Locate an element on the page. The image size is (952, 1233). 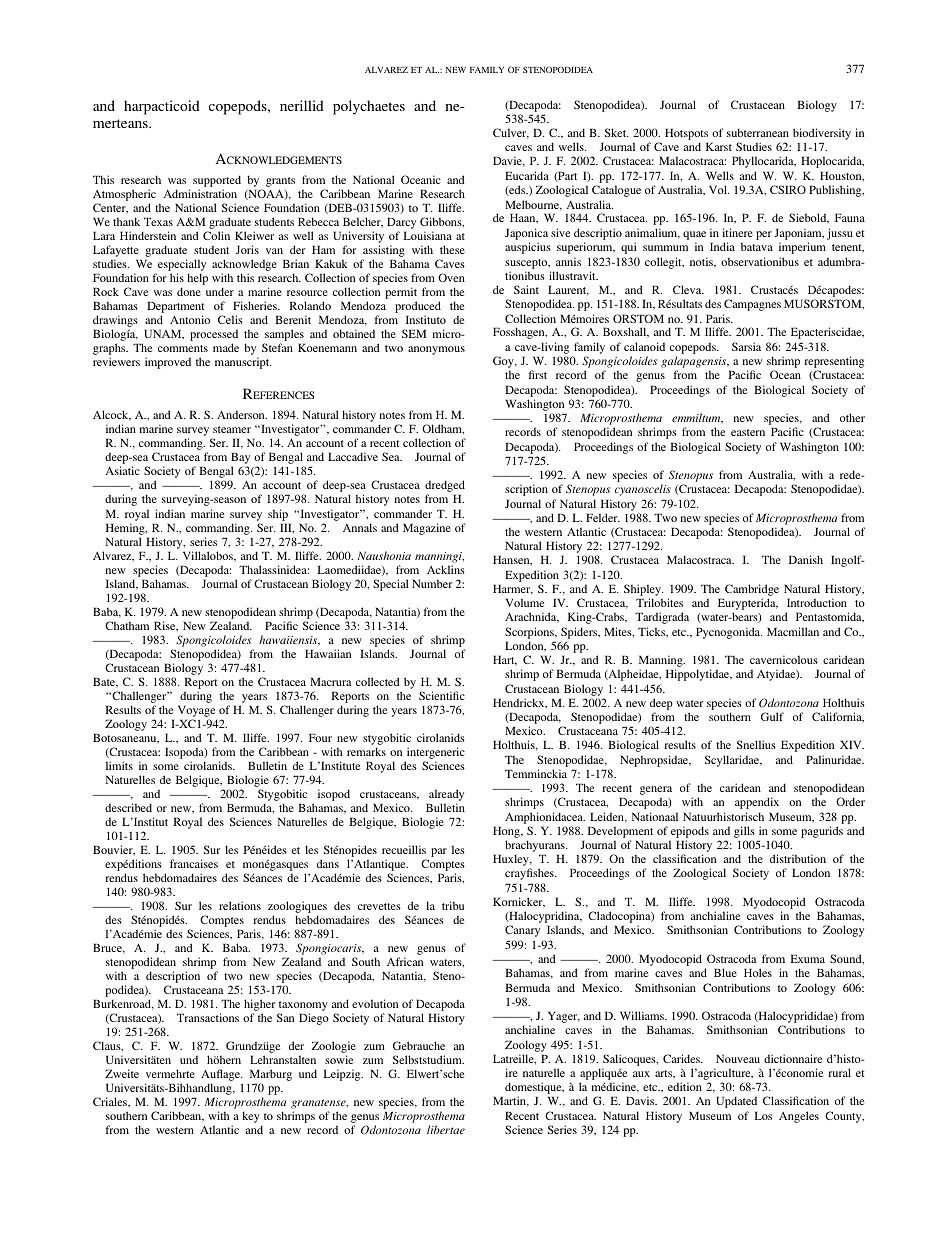
limits is located at coordinates (119, 765).
